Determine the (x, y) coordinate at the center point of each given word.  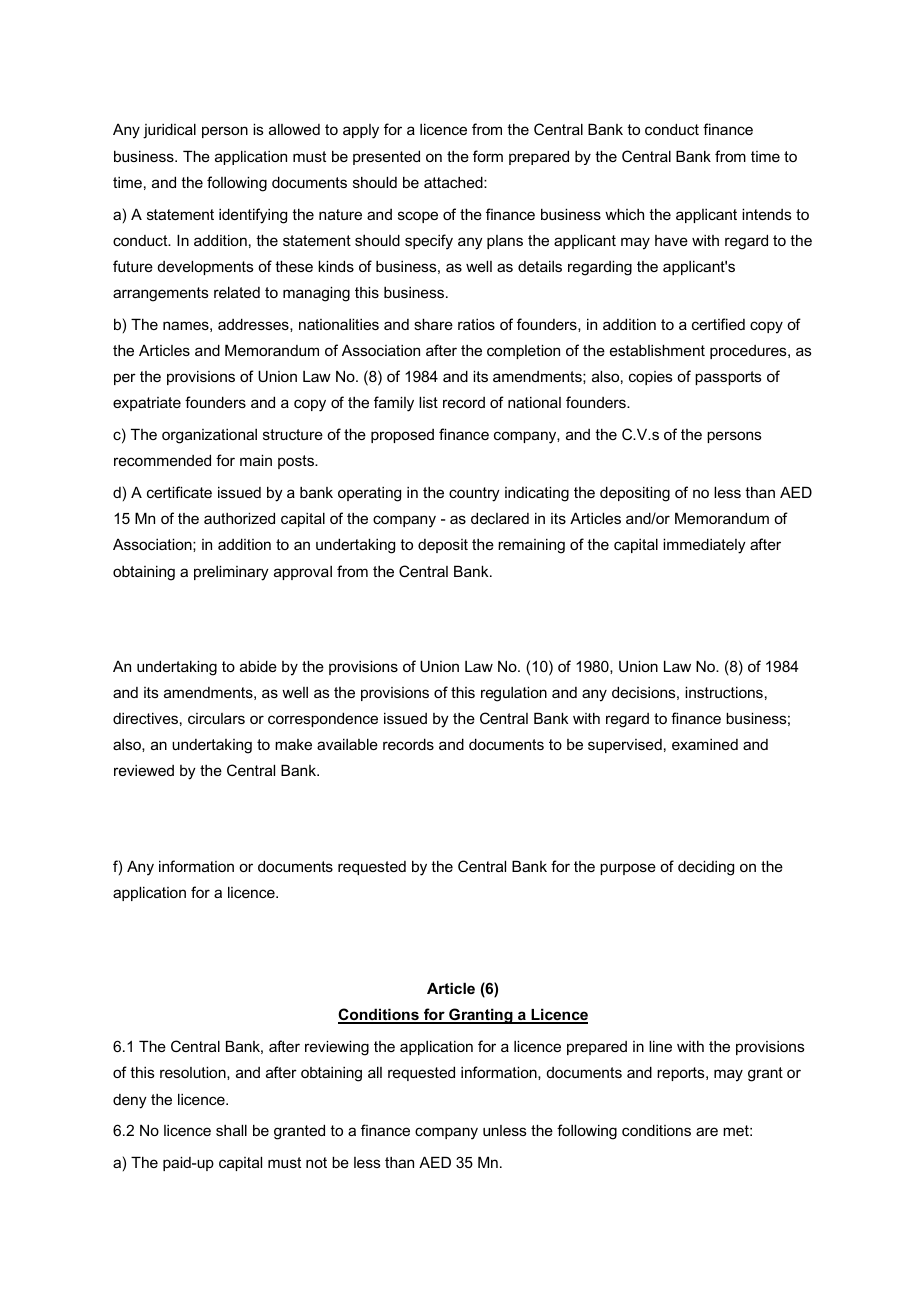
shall (231, 1130)
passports (728, 378)
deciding (706, 868)
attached (454, 182)
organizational (209, 436)
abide (258, 666)
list (428, 402)
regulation (514, 694)
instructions (724, 692)
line (660, 1046)
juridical (169, 131)
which (624, 214)
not (316, 1162)
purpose (628, 869)
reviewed (144, 770)
